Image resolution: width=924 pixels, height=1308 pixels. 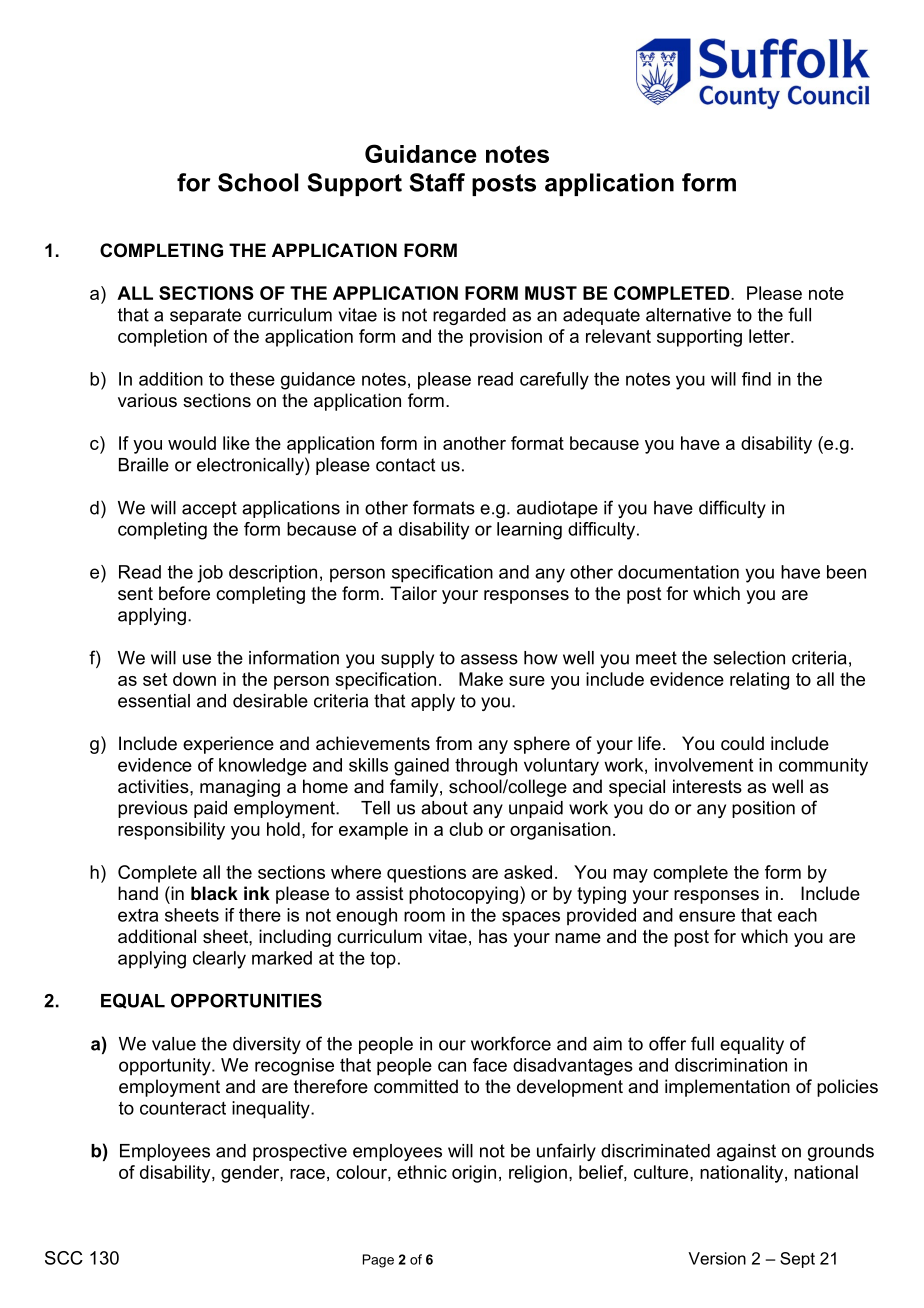 I want to click on separate, so click(x=205, y=316).
